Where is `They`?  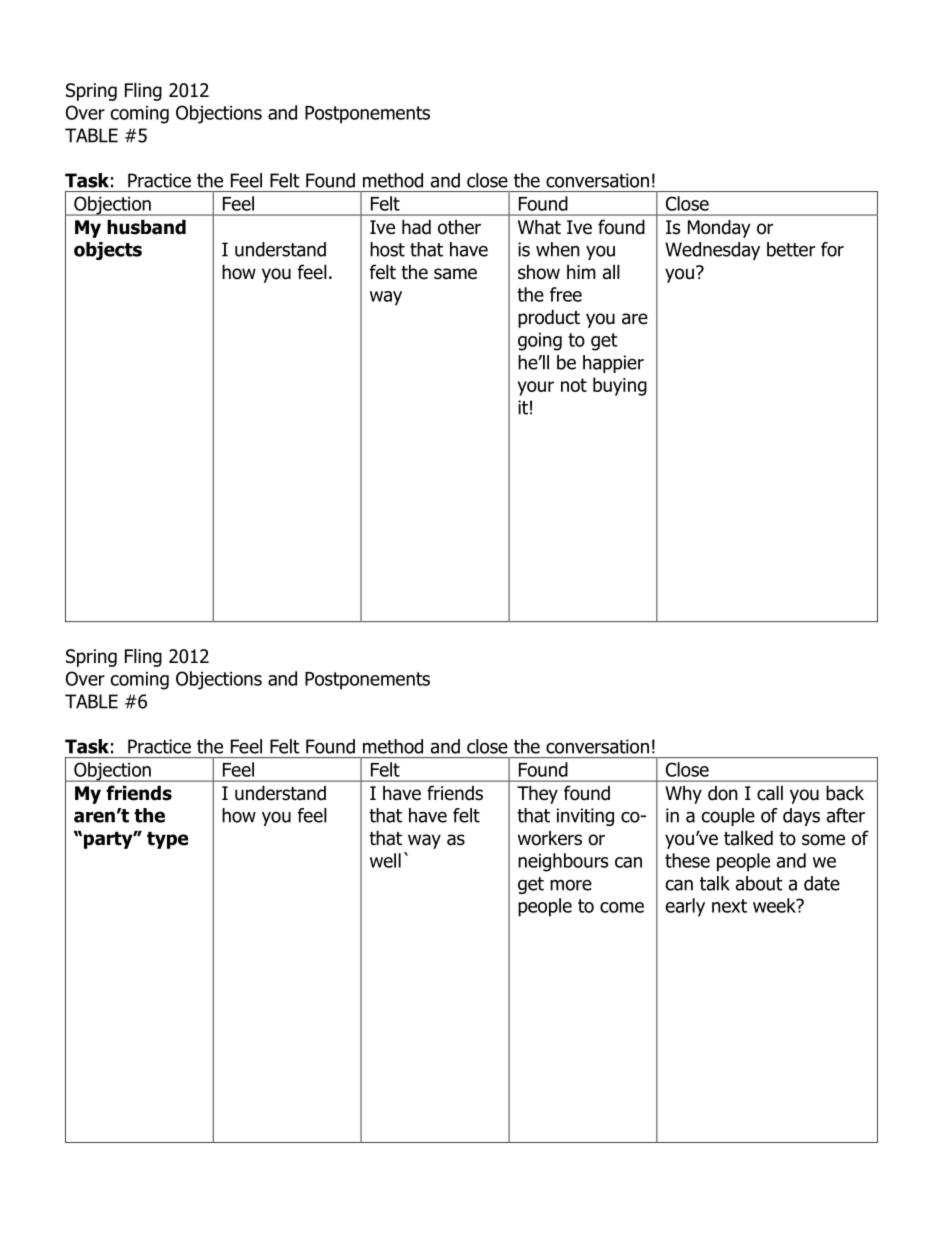 They is located at coordinates (537, 794).
